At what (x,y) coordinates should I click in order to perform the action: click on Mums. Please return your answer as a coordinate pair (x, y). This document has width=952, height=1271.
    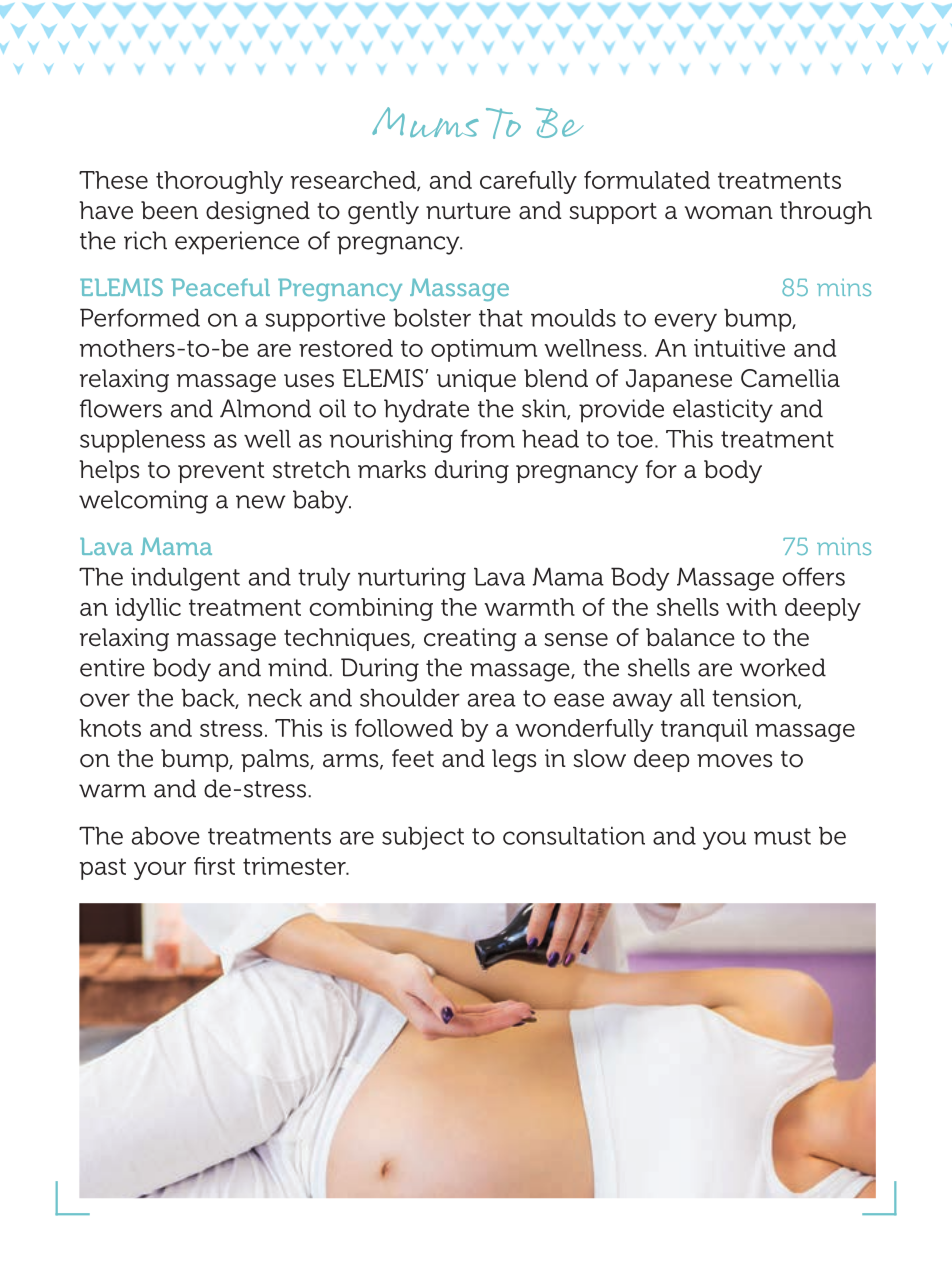
    Looking at the image, I should click on (425, 122).
